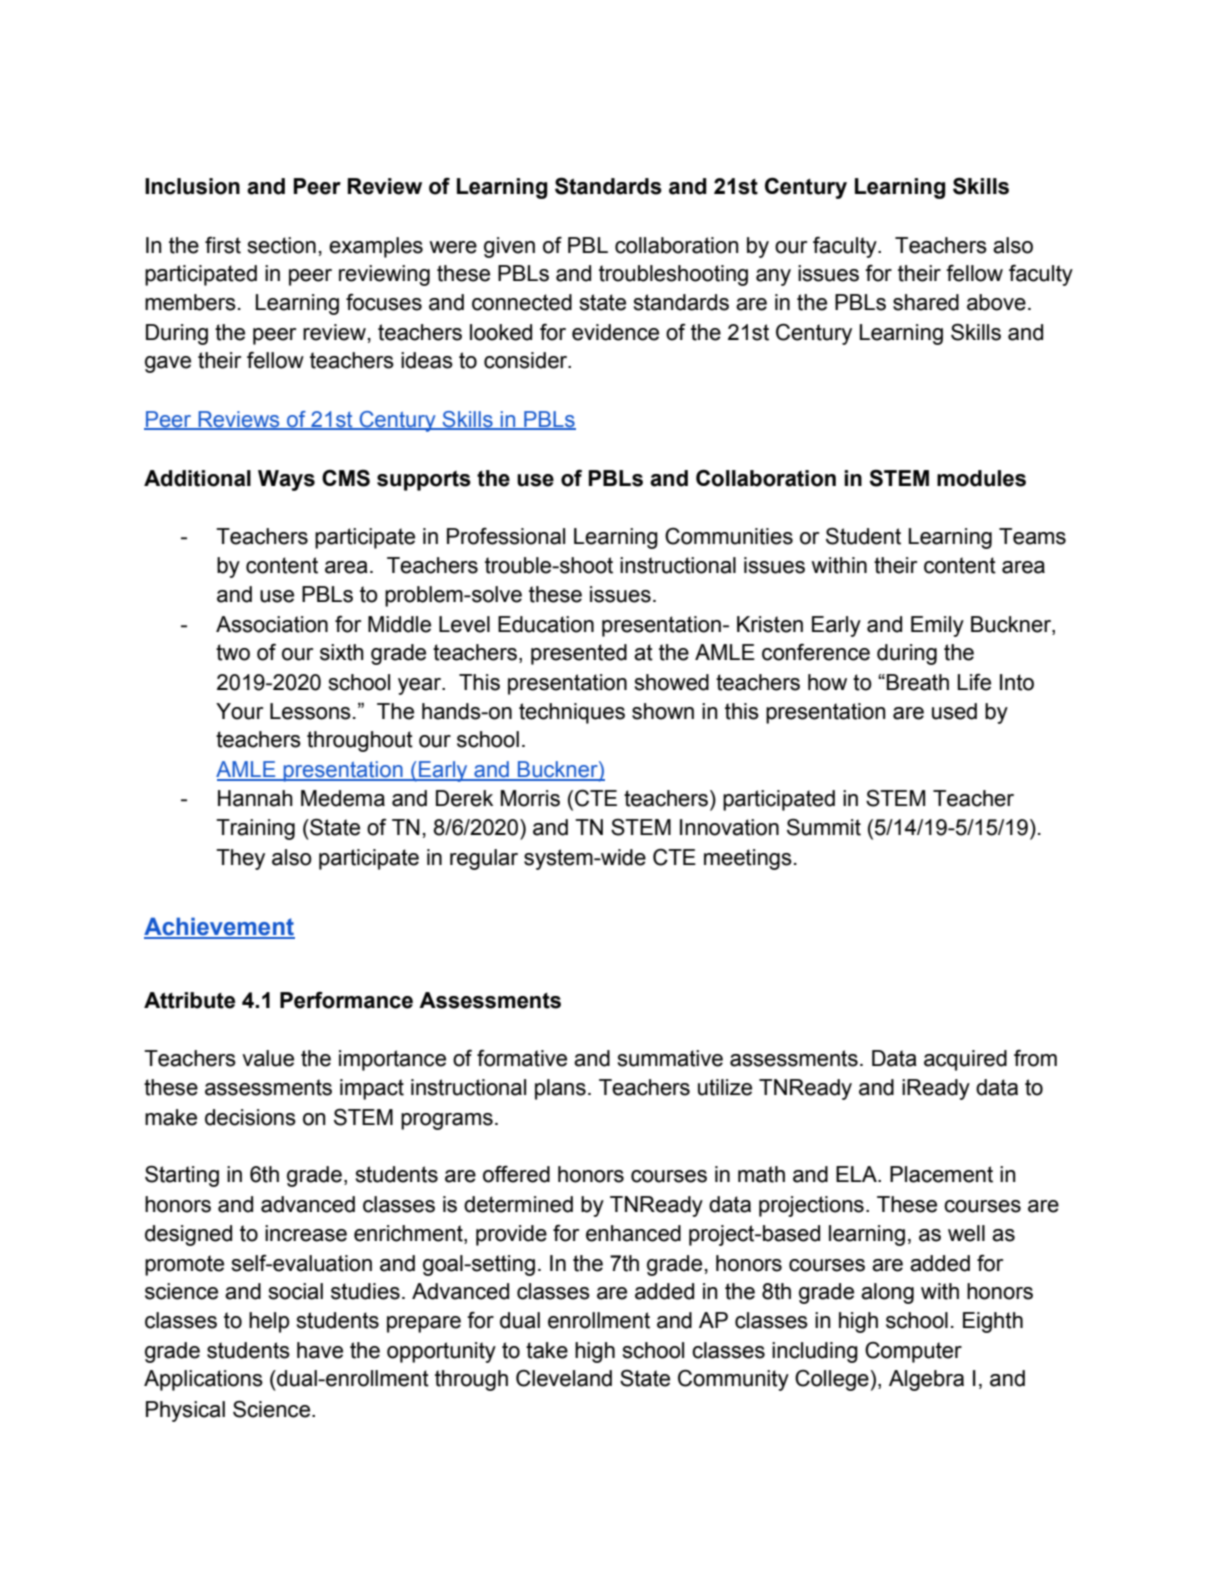 The height and width of the page is (1588, 1227). I want to click on Hannah, so click(255, 798).
